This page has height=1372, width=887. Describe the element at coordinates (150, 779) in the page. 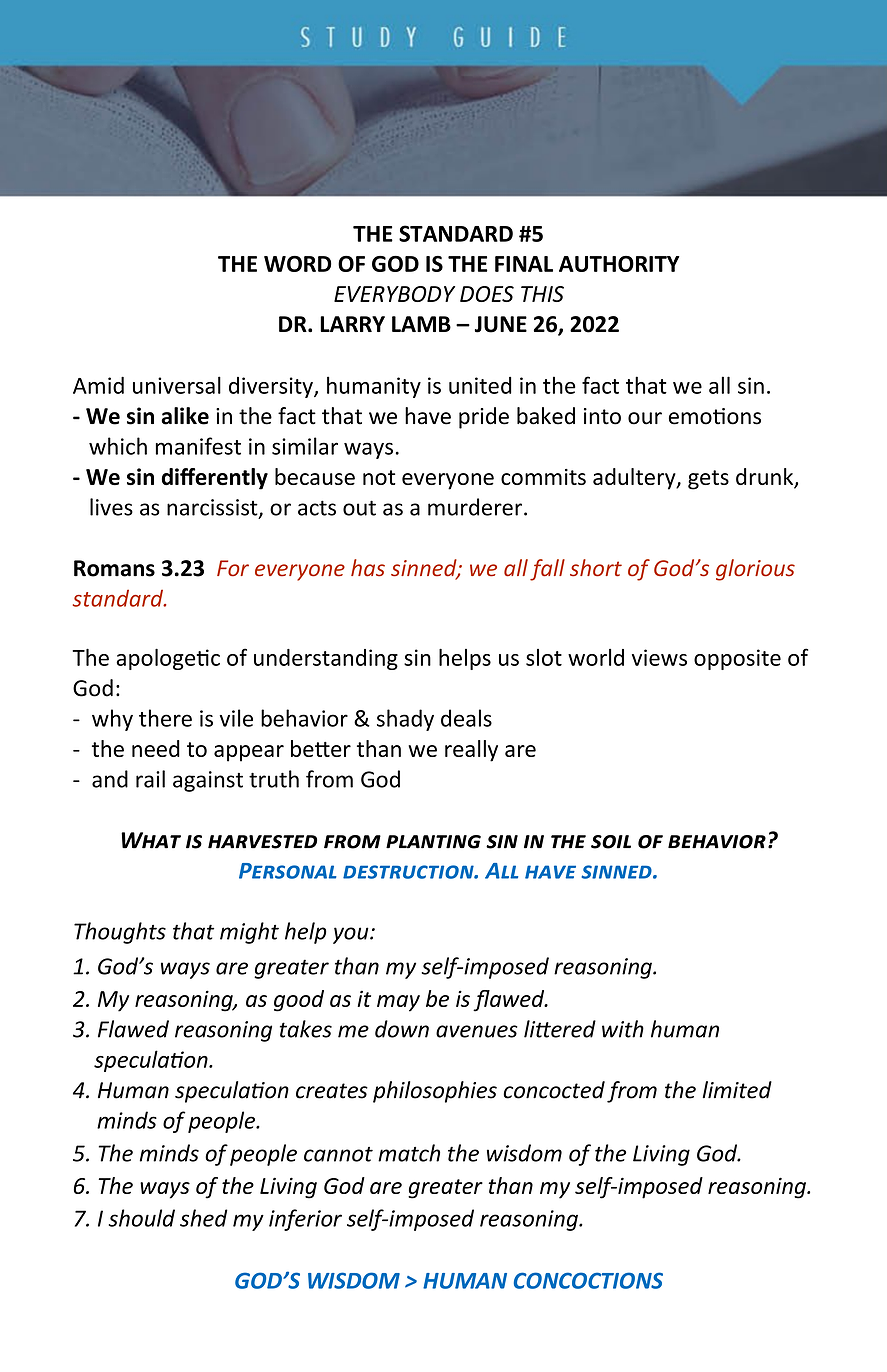

I see `rail` at that location.
